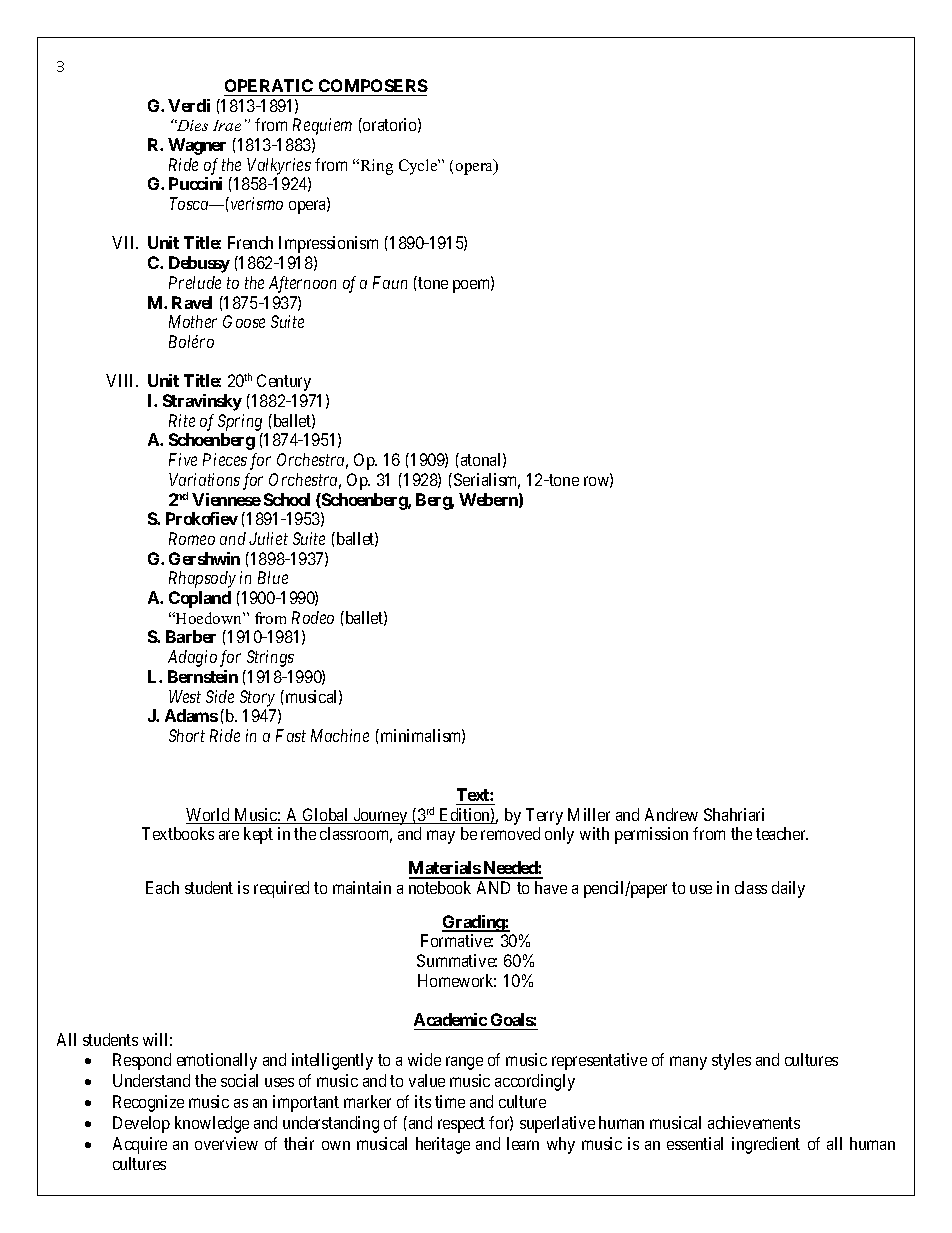 Image resolution: width=952 pixels, height=1233 pixels. Describe the element at coordinates (212, 1124) in the image. I see `knowledge` at that location.
